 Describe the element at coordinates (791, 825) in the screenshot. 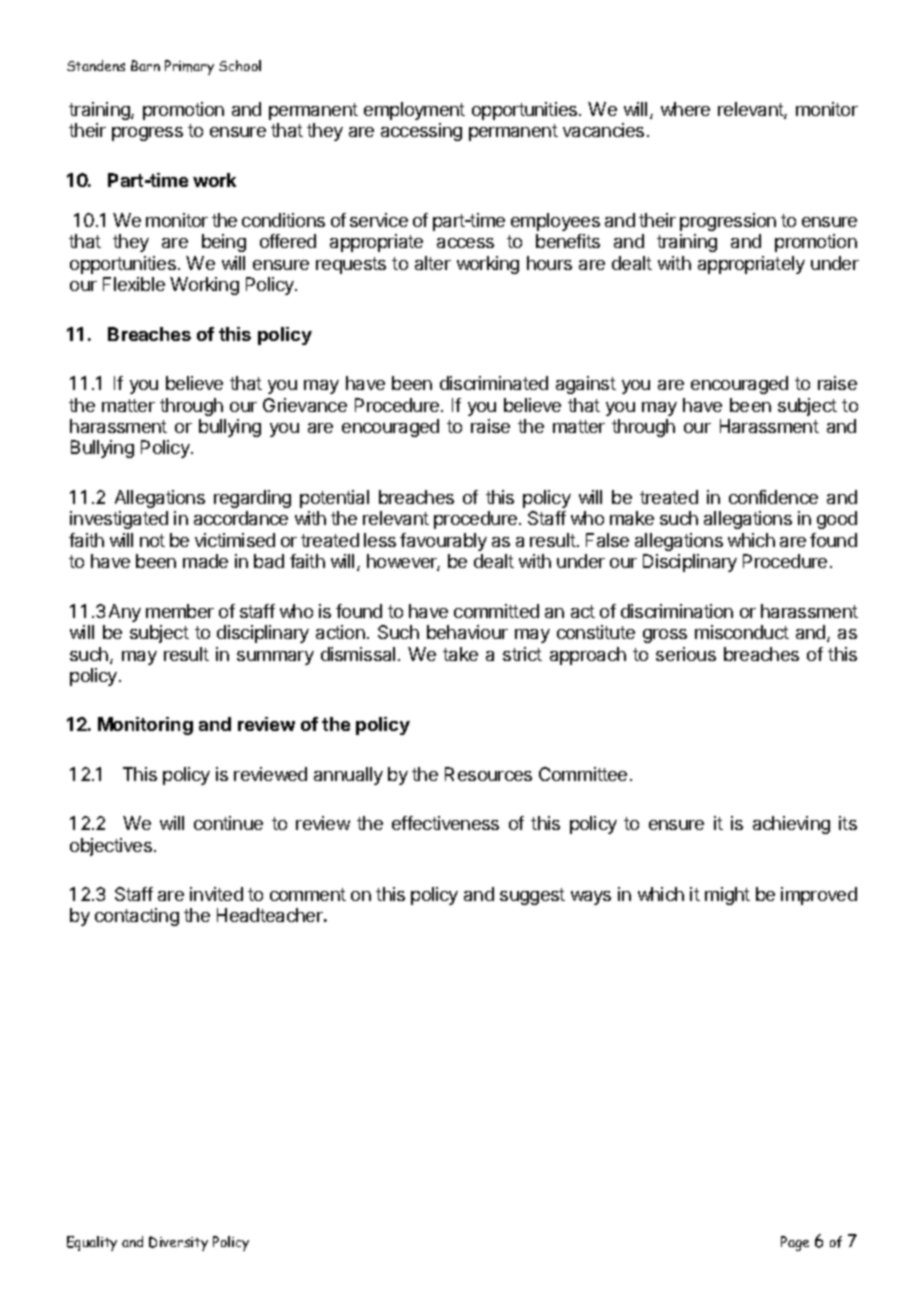

I see `achieving` at that location.
